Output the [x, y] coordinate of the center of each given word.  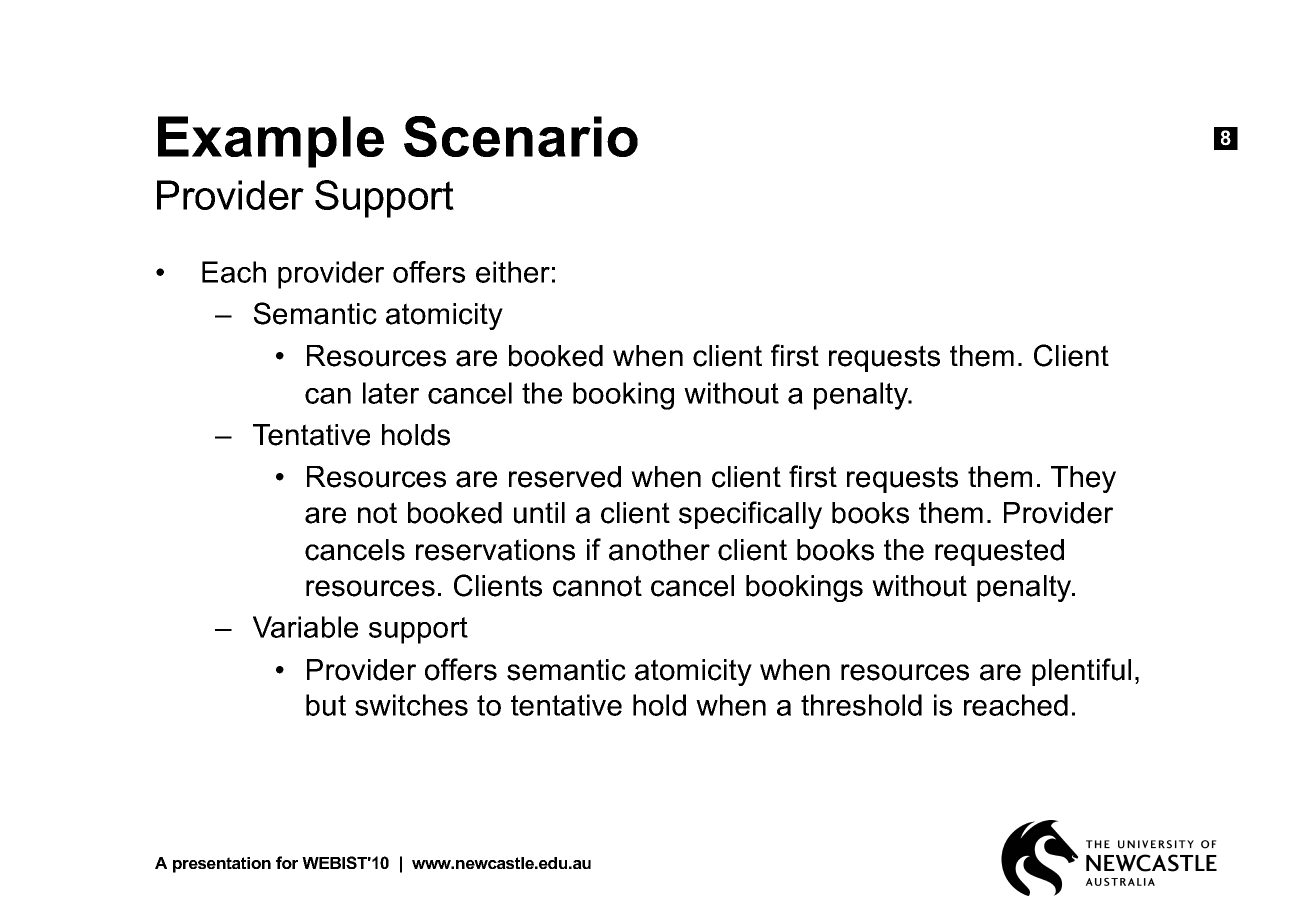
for [287, 862]
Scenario [521, 136]
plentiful [1081, 672]
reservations [495, 550]
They [1083, 479]
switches [411, 705]
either [513, 272]
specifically [750, 515]
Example [271, 142]
